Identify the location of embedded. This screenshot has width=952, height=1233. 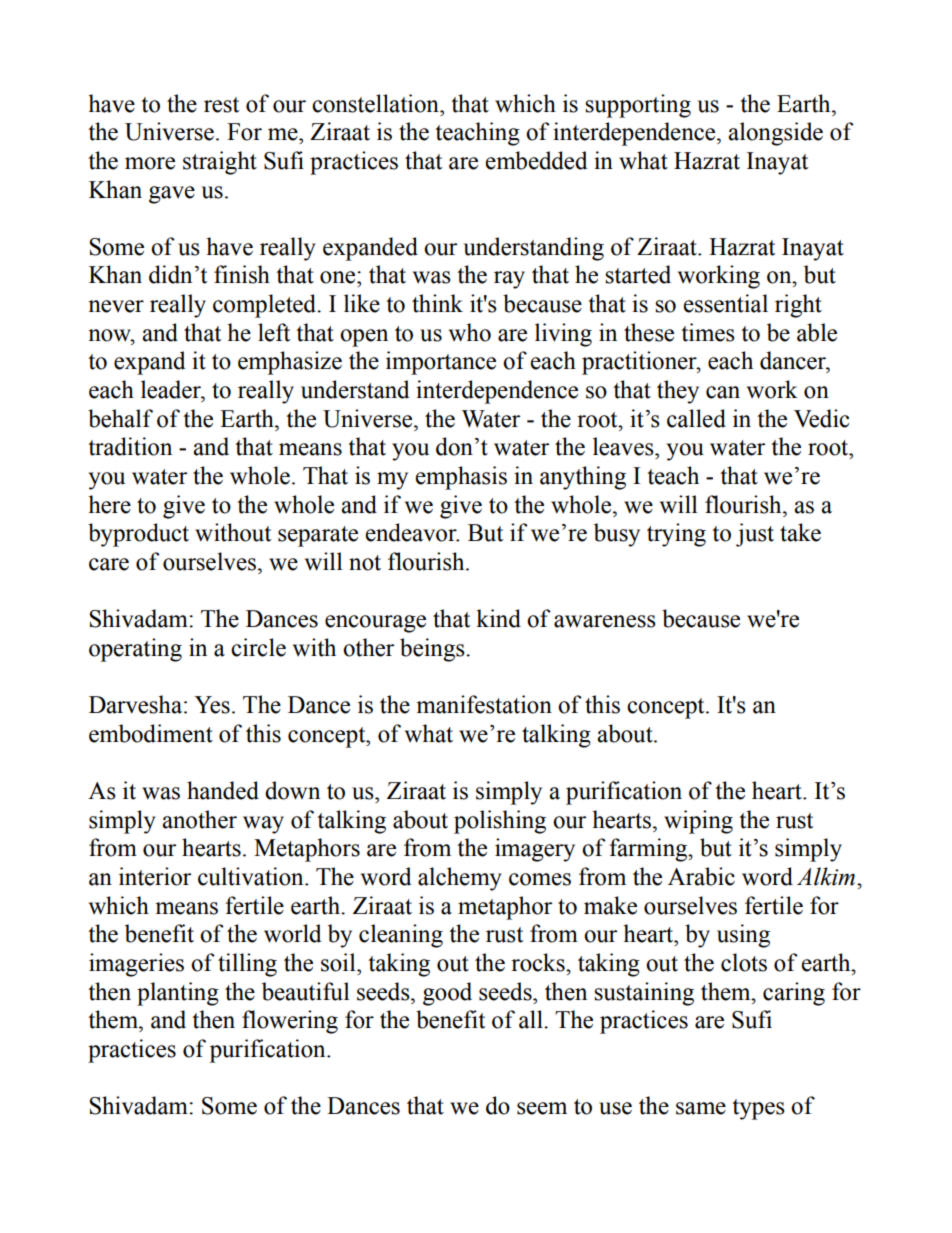
(536, 160).
